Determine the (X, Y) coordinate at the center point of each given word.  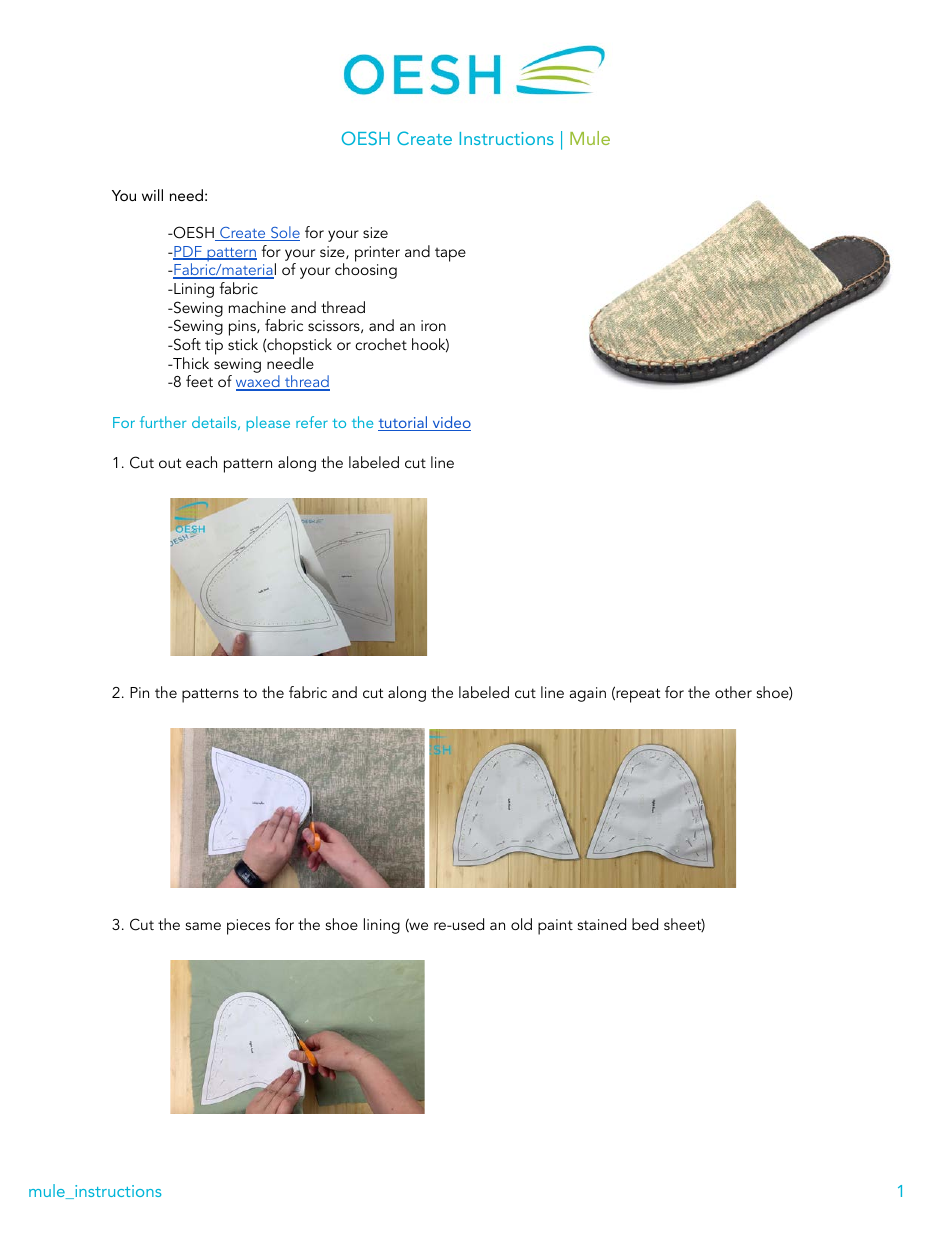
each (201, 462)
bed (645, 924)
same (203, 926)
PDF (188, 253)
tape (450, 255)
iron (433, 325)
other (733, 692)
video (450, 423)
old (521, 924)
